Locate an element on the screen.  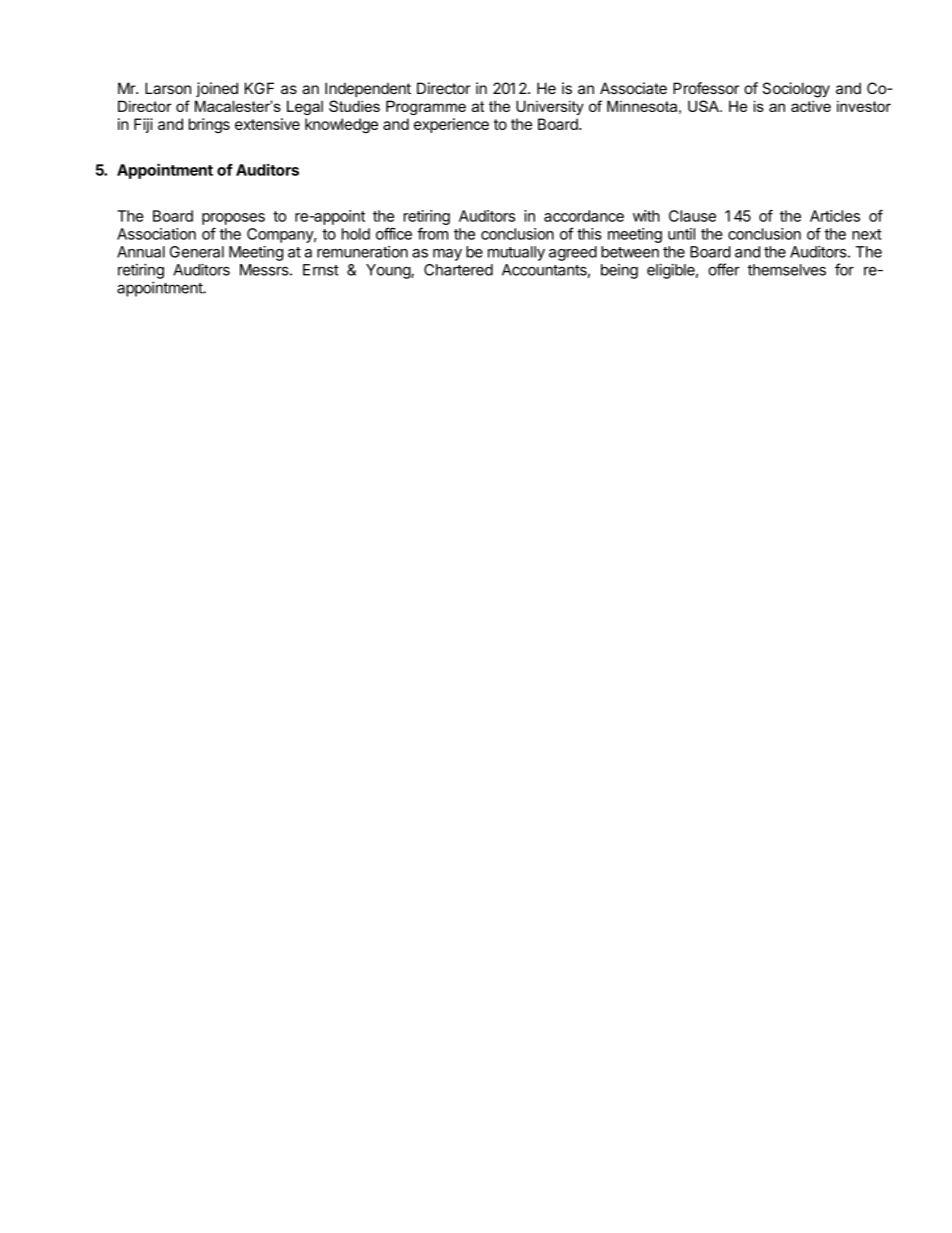
joined is located at coordinates (217, 89).
